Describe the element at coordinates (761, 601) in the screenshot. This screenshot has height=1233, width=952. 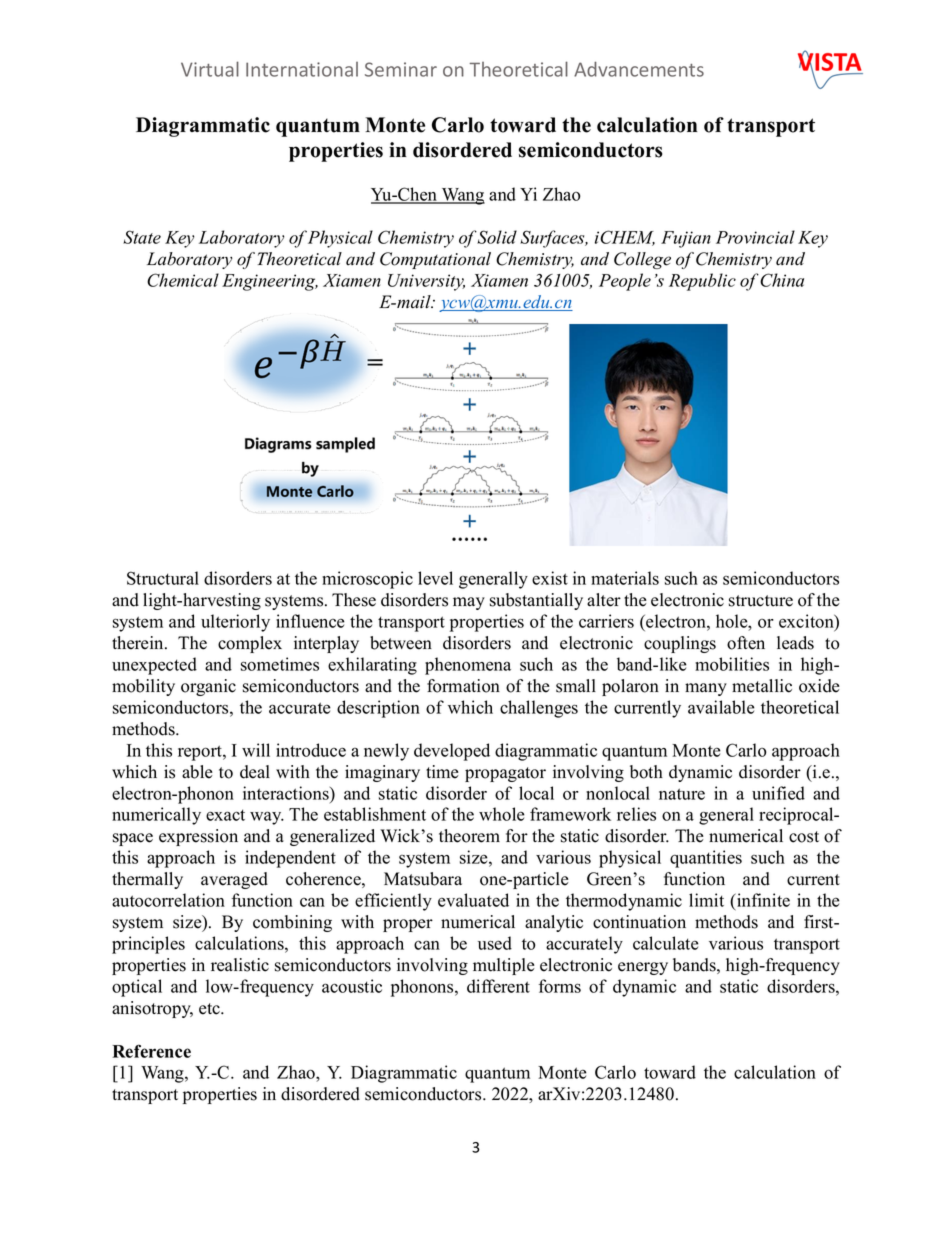
I see `structure` at that location.
